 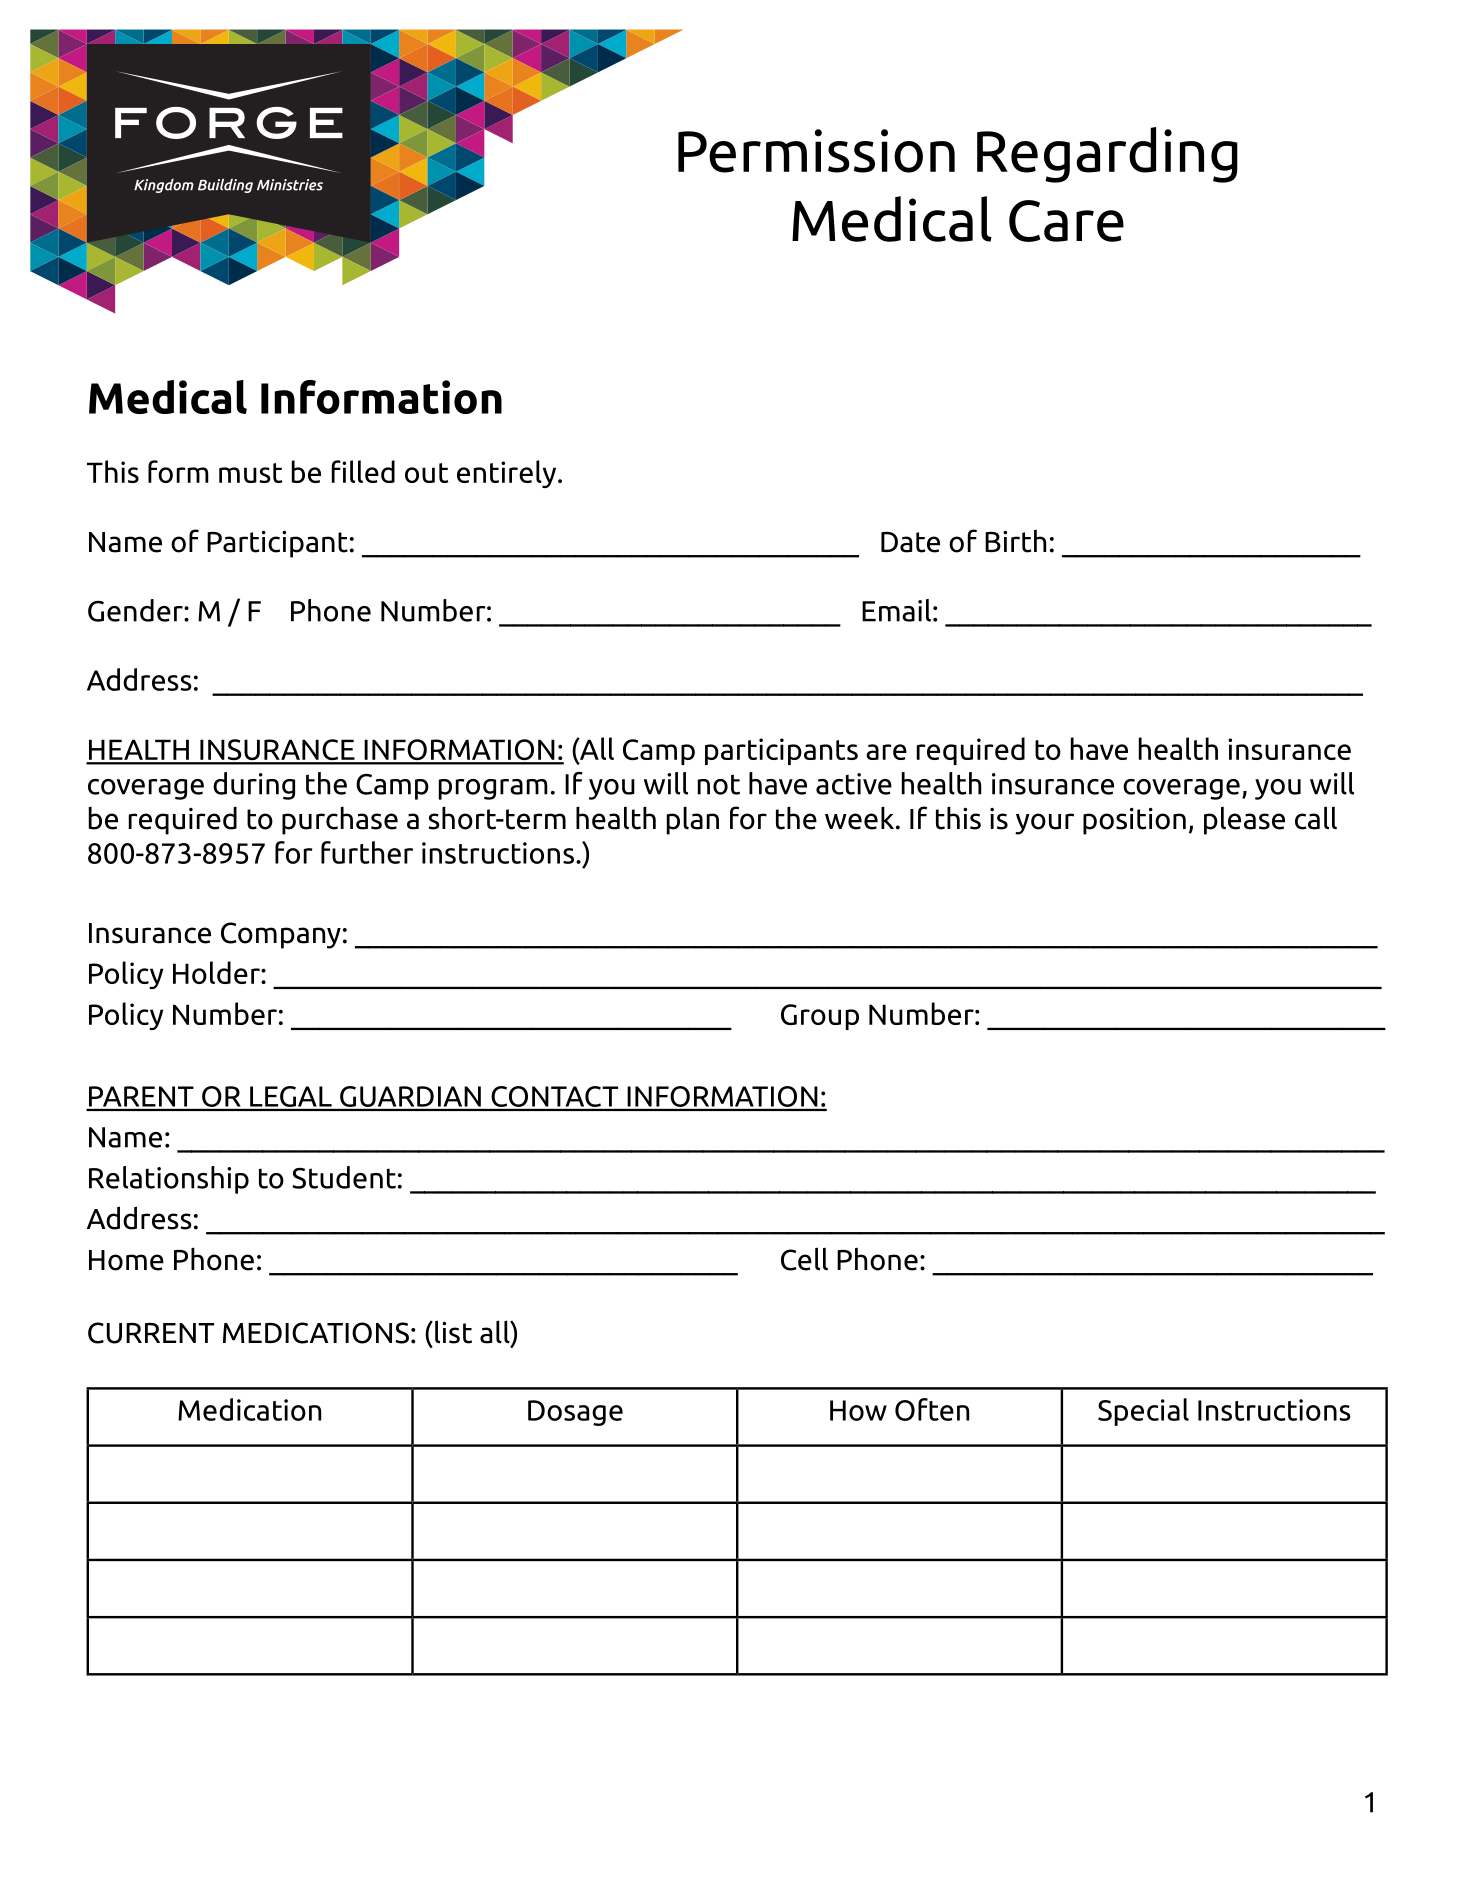 I want to click on How, so click(x=858, y=1410).
